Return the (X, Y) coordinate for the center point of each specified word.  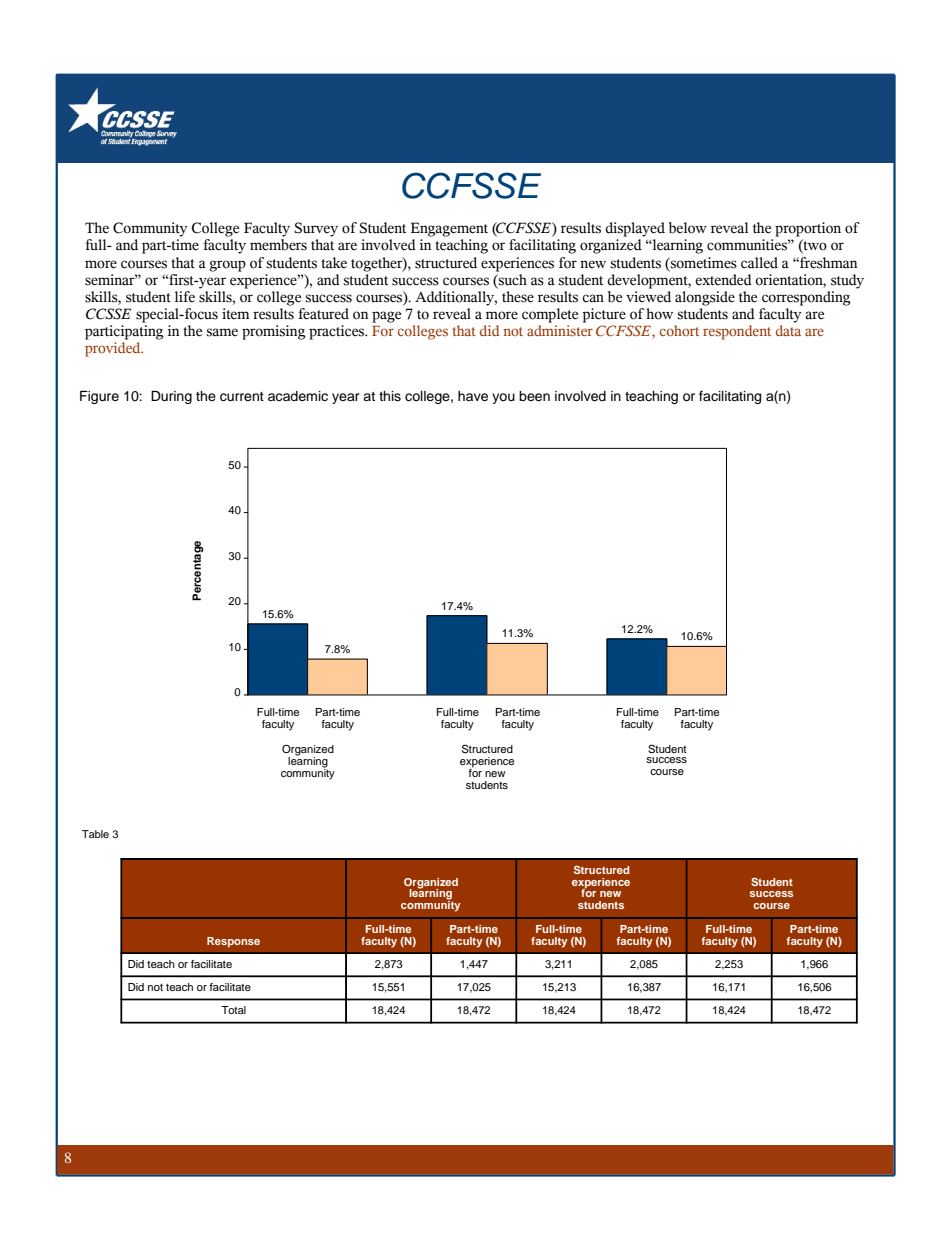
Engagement (449, 229)
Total (233, 1010)
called (759, 263)
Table (95, 834)
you (503, 398)
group (227, 266)
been (534, 396)
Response (233, 942)
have (473, 396)
